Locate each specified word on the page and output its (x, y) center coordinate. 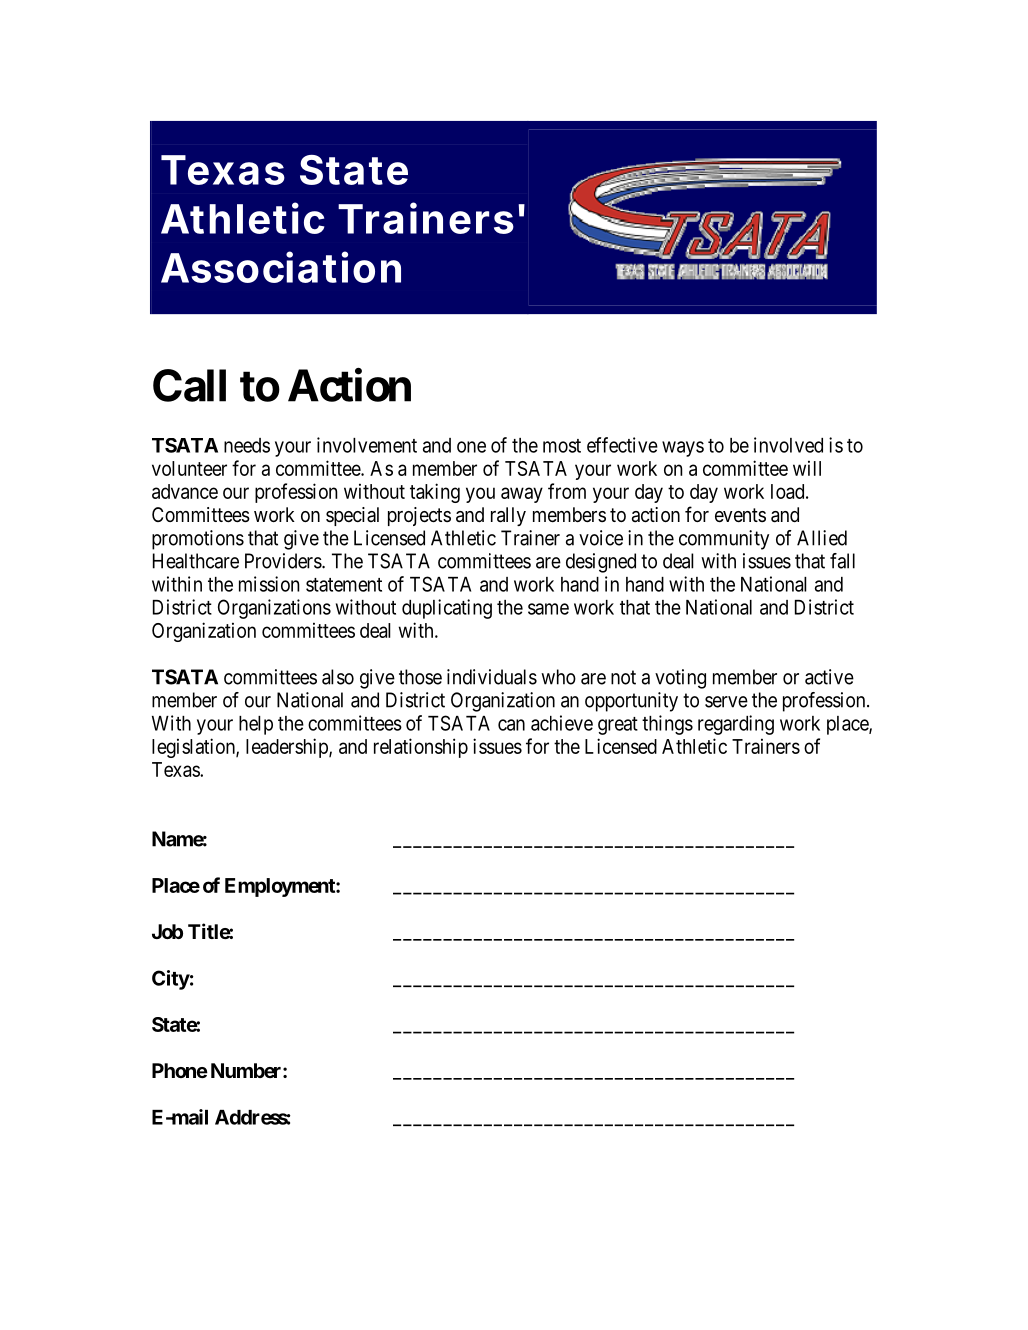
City (171, 980)
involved (788, 445)
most (562, 446)
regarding (736, 725)
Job (167, 931)
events (740, 515)
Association (281, 267)
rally (508, 516)
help (256, 725)
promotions (198, 540)
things (667, 725)
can (511, 725)
